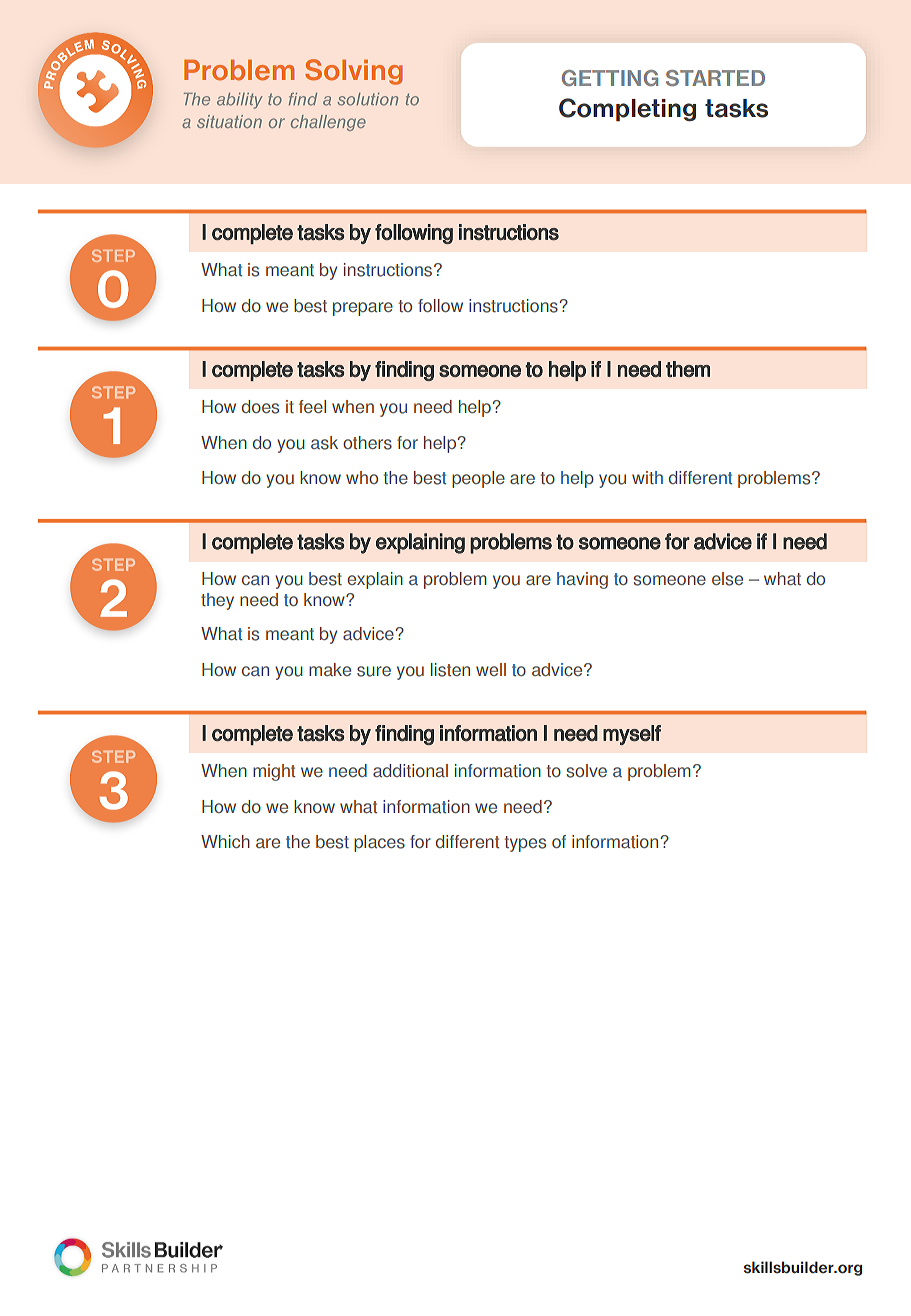  What do you see at coordinates (582, 580) in the document?
I see `having` at bounding box center [582, 580].
